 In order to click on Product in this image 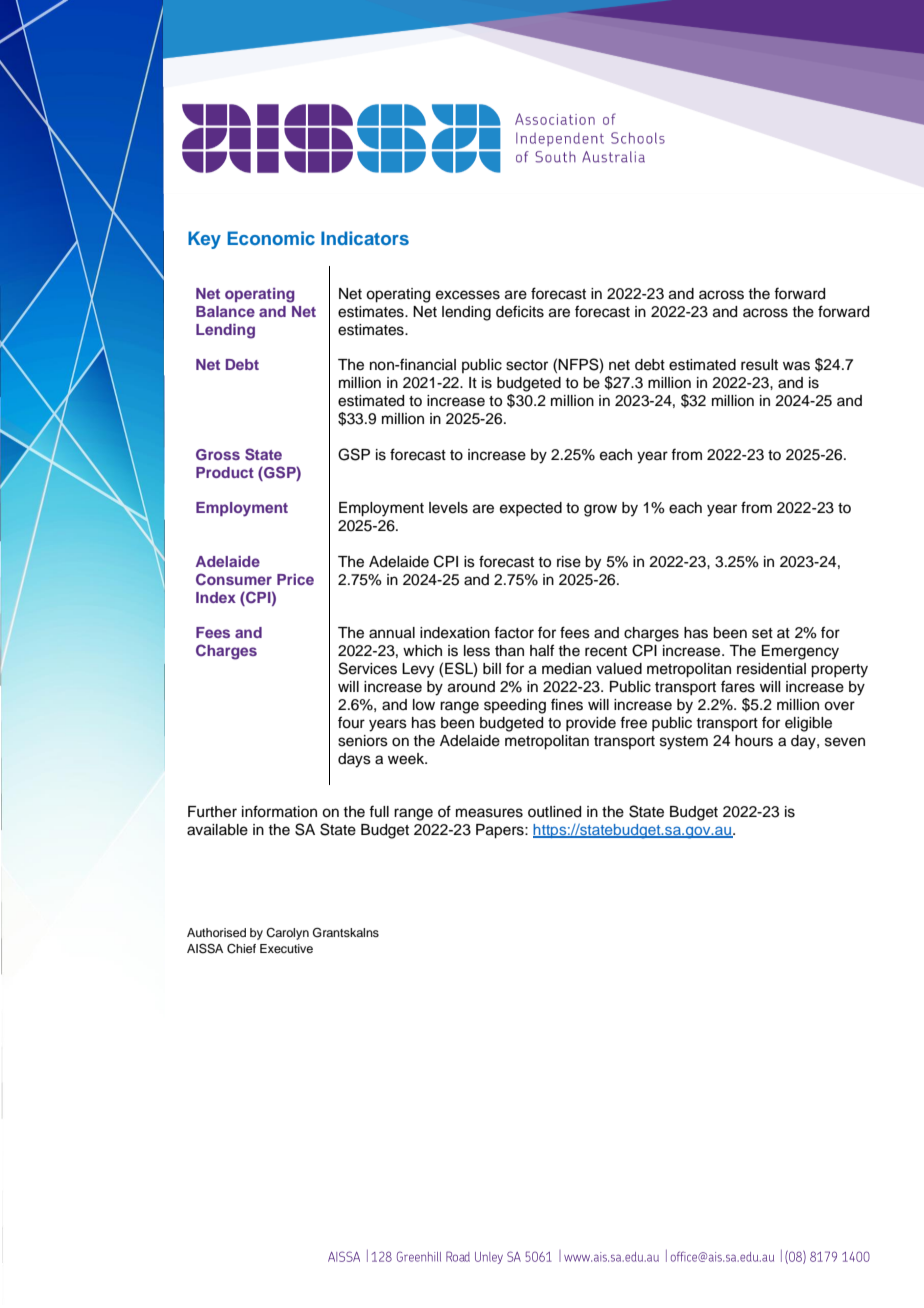, I will do `click(225, 472)`.
